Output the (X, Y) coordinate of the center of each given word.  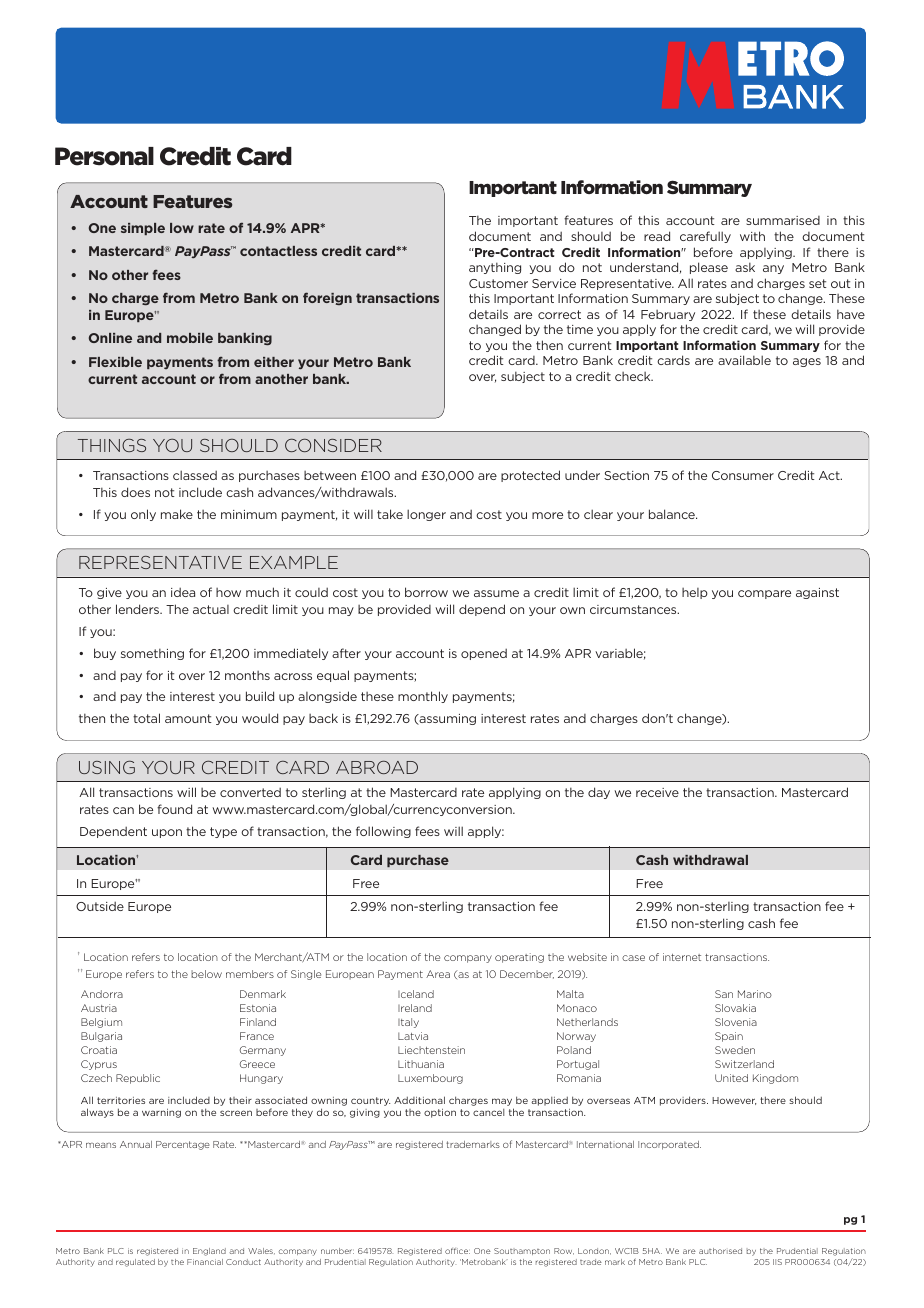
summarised (783, 220)
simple (143, 229)
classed (195, 475)
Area (438, 974)
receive (657, 792)
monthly (423, 697)
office (457, 1251)
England (209, 1252)
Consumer (743, 475)
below (206, 974)
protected (530, 476)
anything (495, 268)
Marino (755, 994)
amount (188, 718)
